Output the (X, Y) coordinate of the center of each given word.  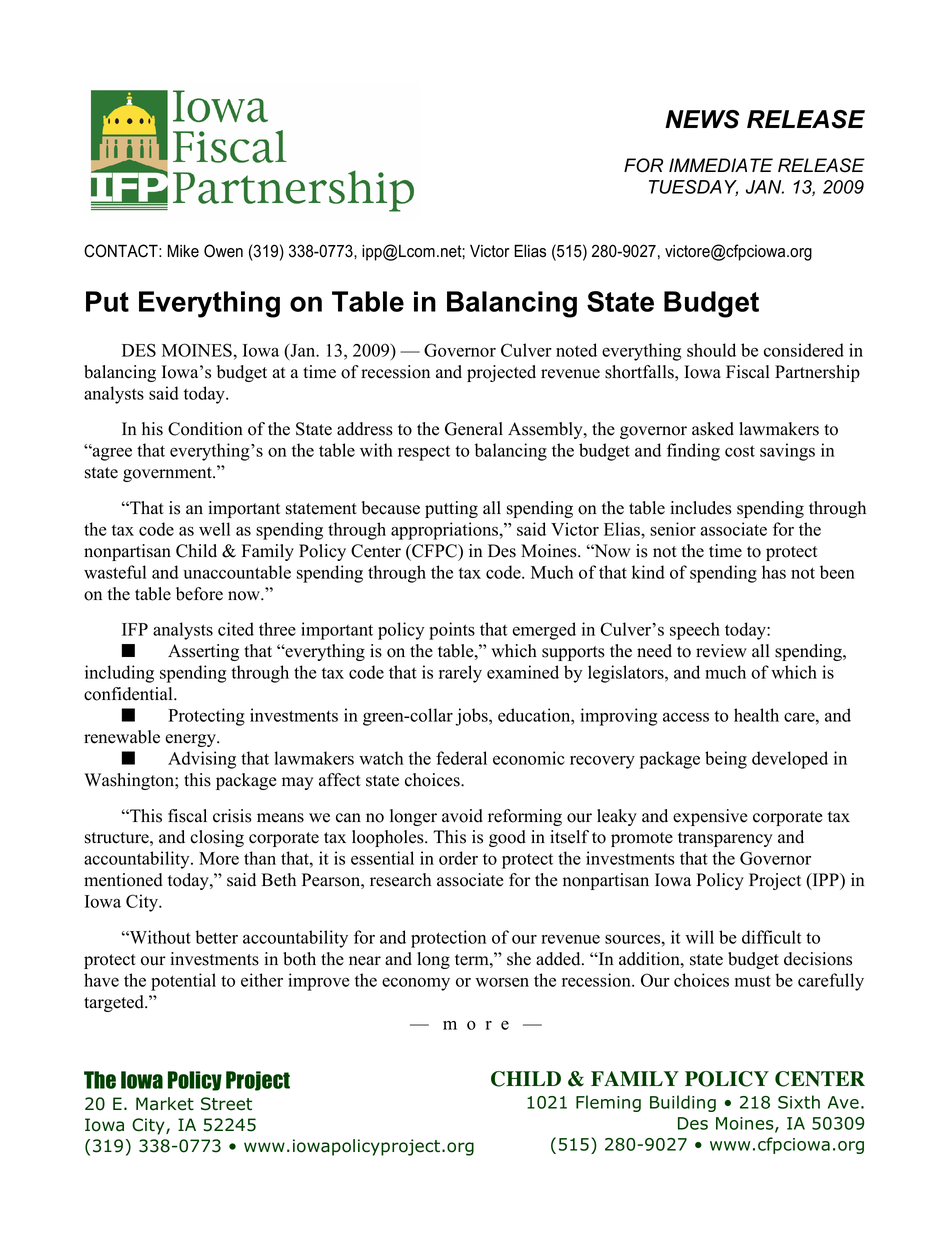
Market (165, 1104)
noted (576, 350)
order (458, 858)
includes (701, 508)
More (219, 858)
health (756, 715)
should (711, 350)
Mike (183, 251)
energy (191, 740)
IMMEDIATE (721, 165)
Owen (223, 251)
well (214, 529)
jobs (472, 717)
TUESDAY (693, 188)
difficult (771, 937)
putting (451, 509)
